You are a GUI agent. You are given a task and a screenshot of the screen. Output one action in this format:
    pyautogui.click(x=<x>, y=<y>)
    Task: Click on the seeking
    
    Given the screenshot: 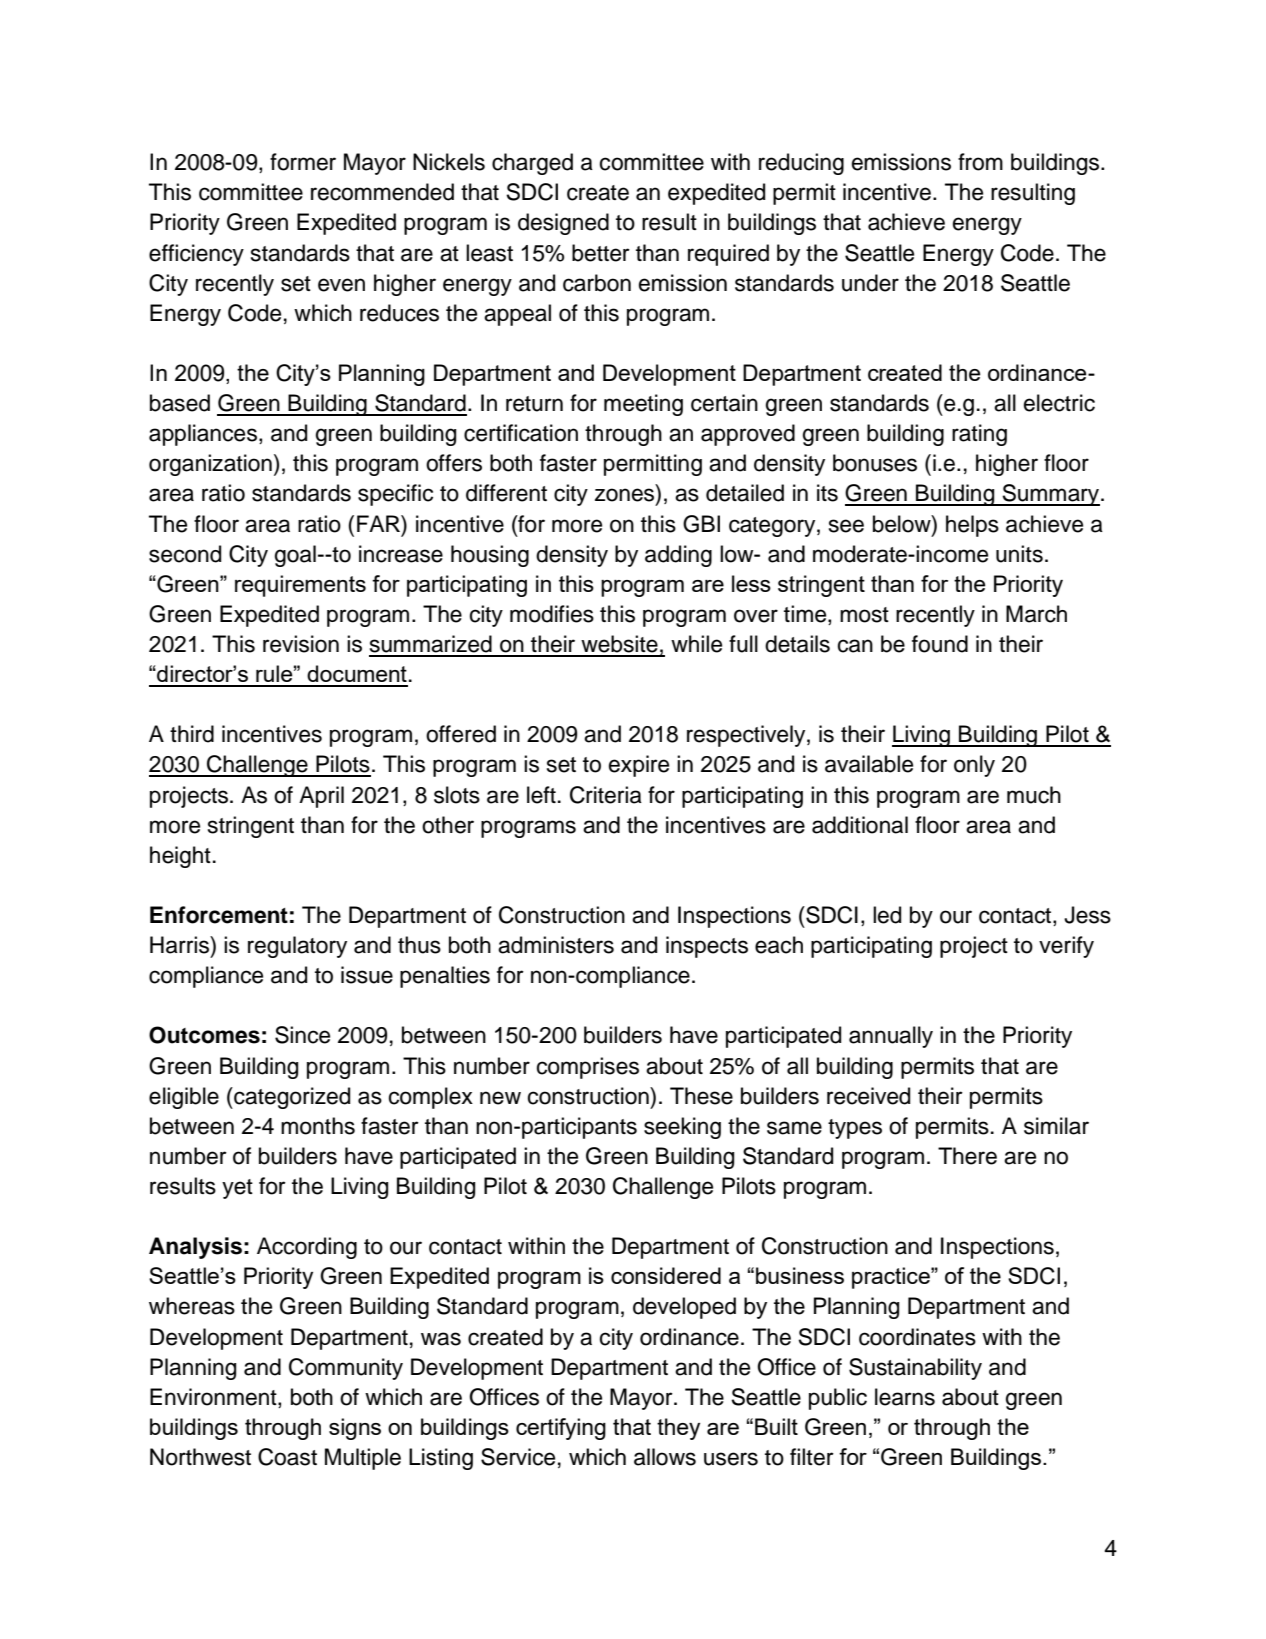 What is the action you would take?
    pyautogui.click(x=682, y=1128)
